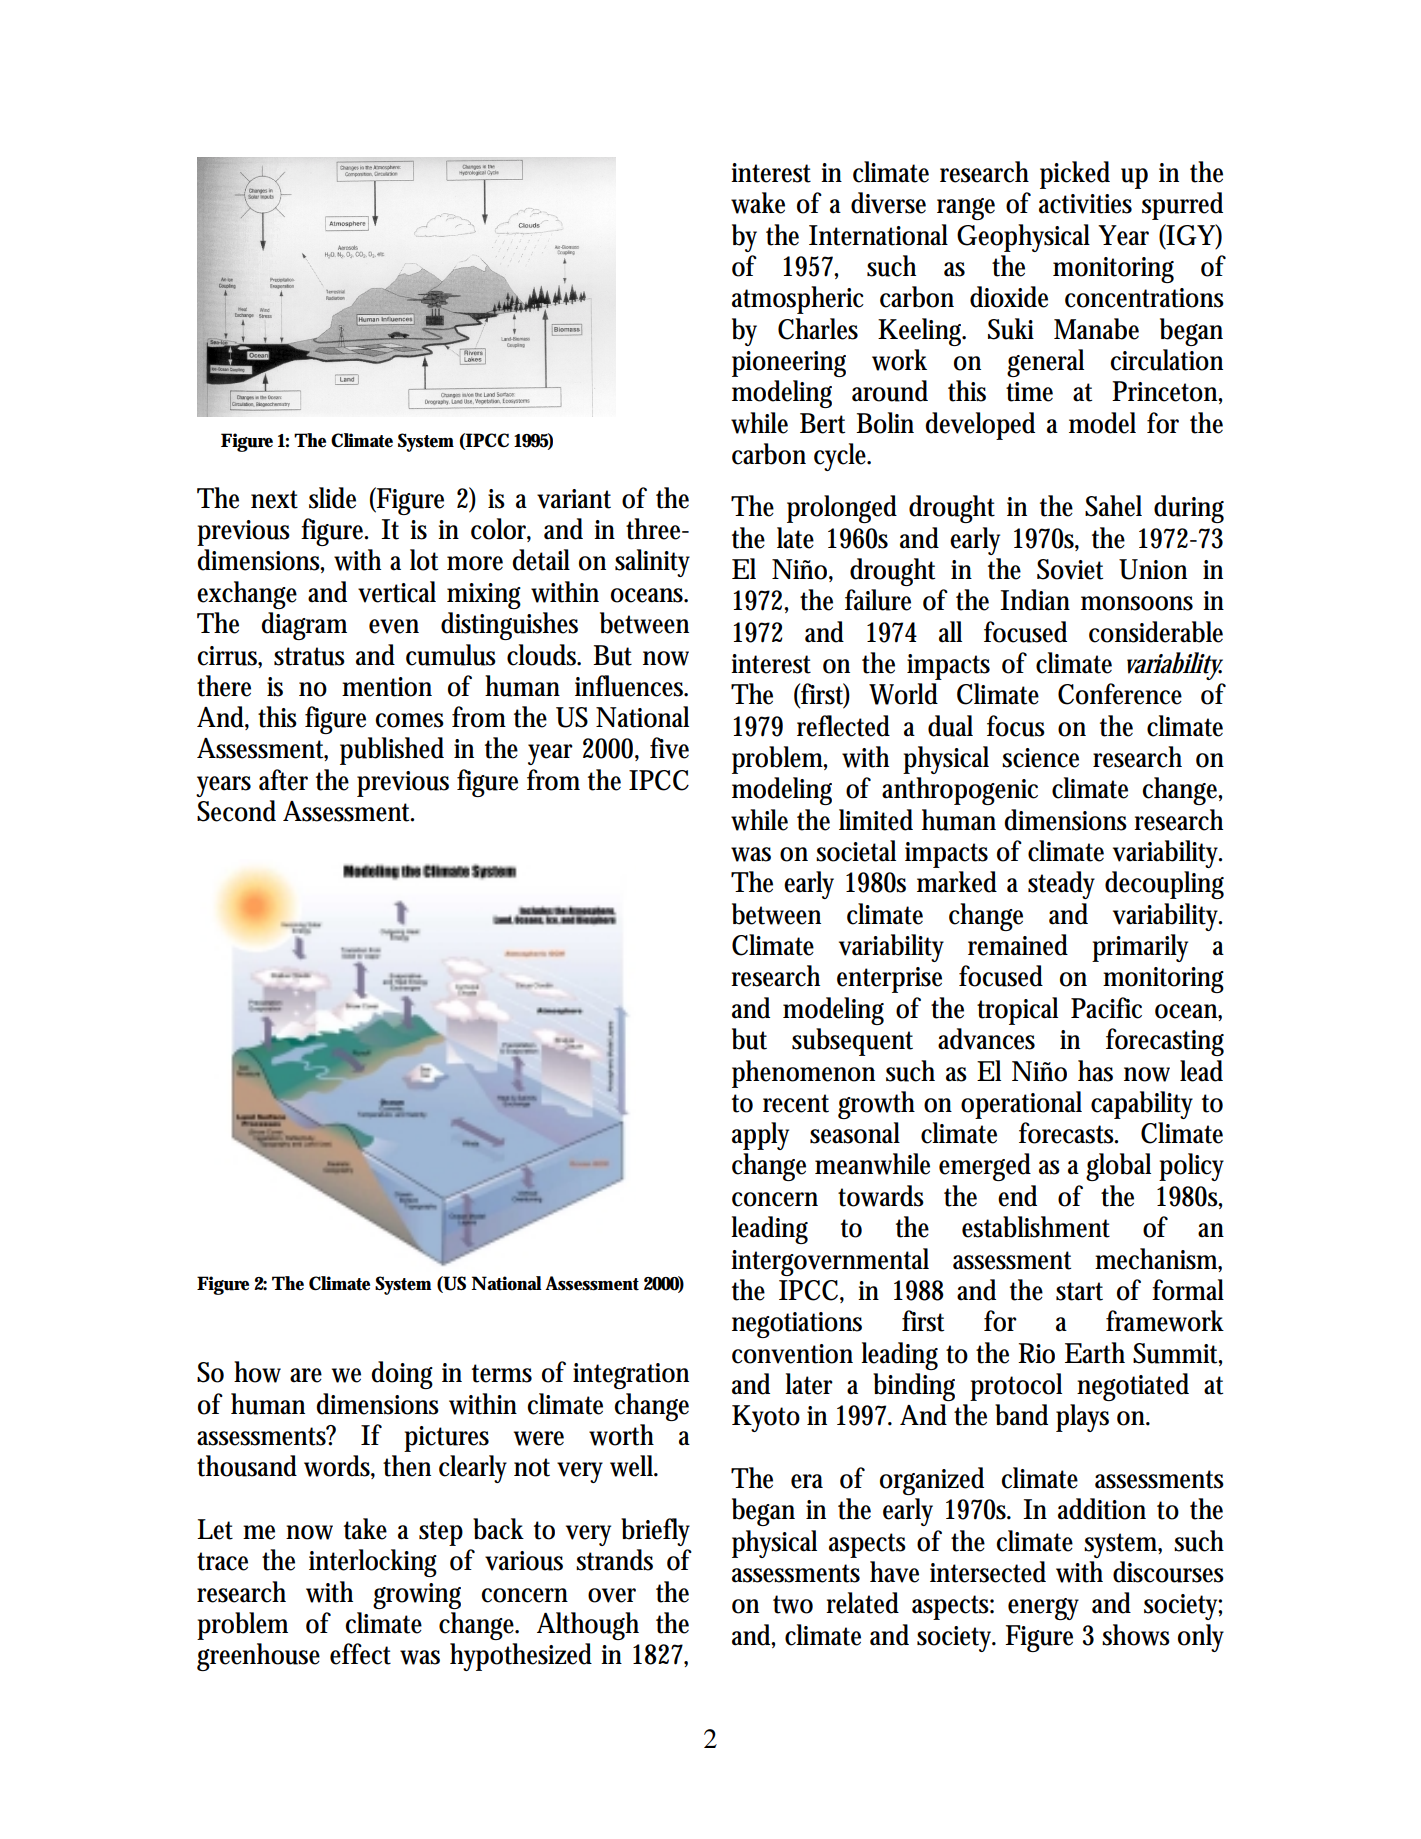 This screenshot has height=1839, width=1421. Describe the element at coordinates (1061, 885) in the screenshot. I see `steady` at that location.
